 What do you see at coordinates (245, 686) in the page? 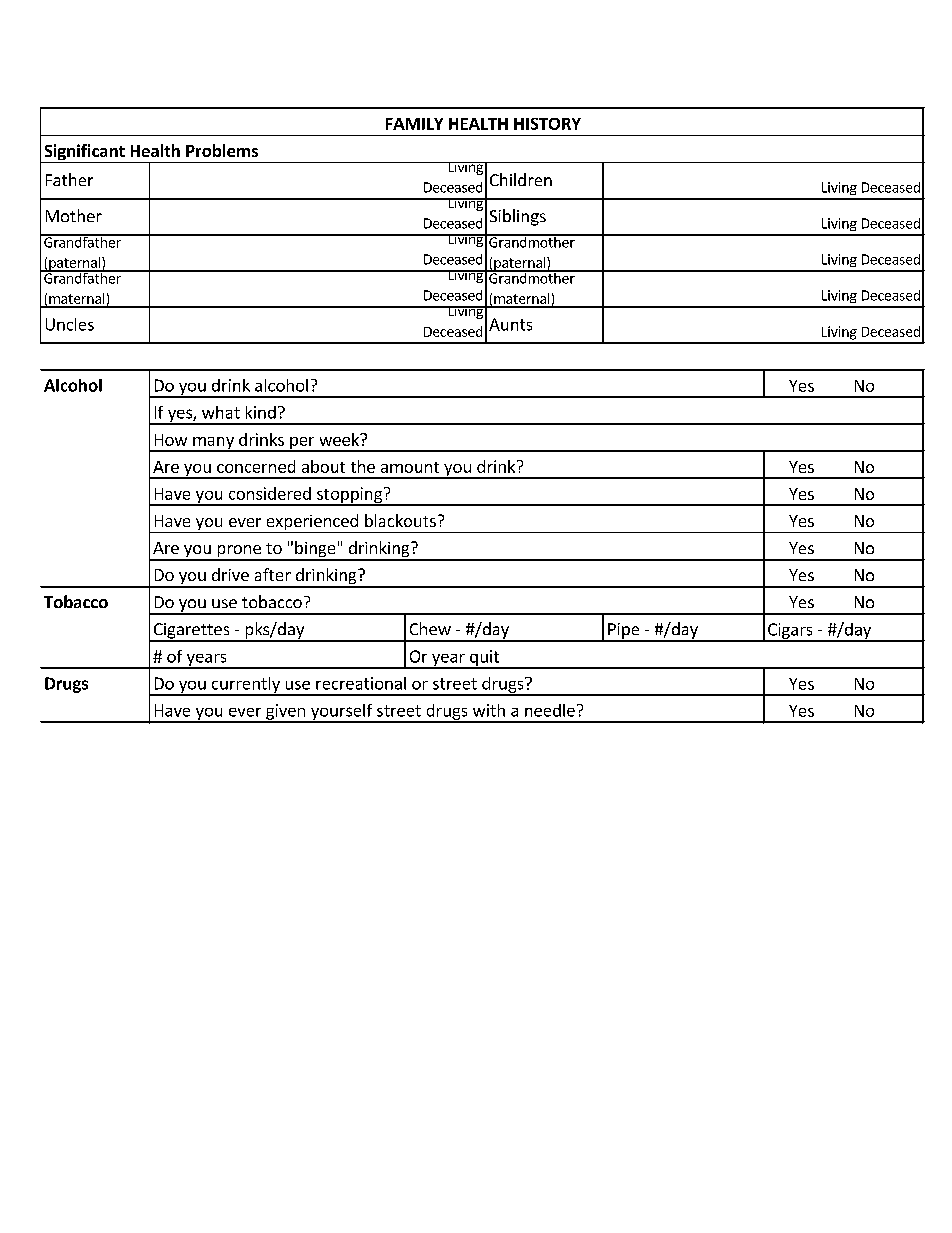
I see `currently` at bounding box center [245, 686].
